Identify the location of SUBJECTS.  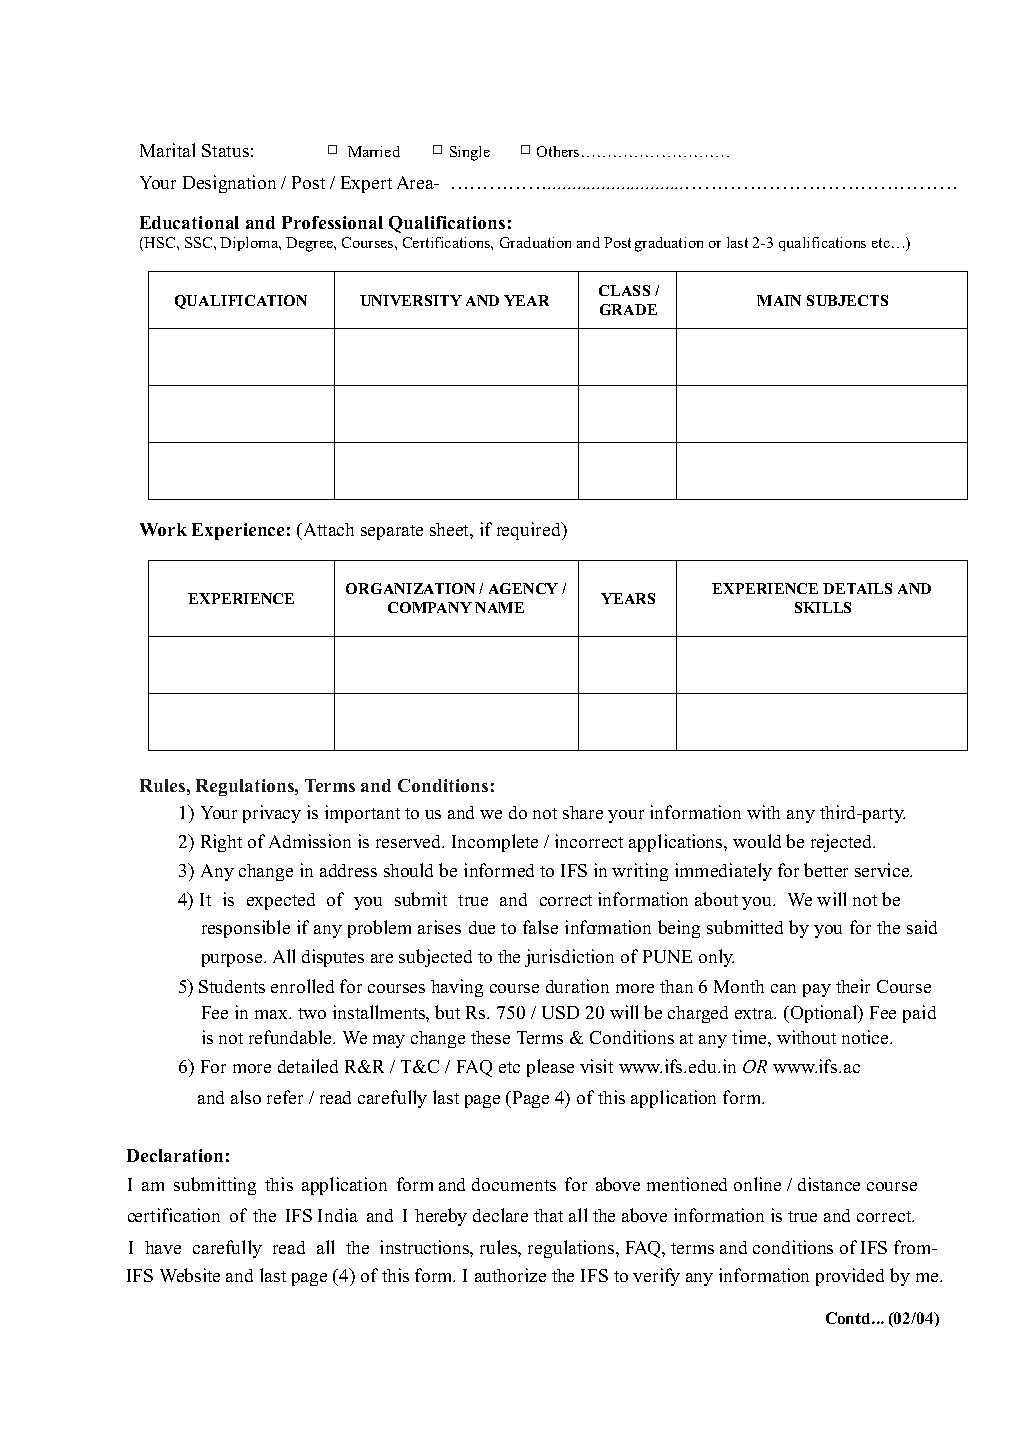
(847, 300).
